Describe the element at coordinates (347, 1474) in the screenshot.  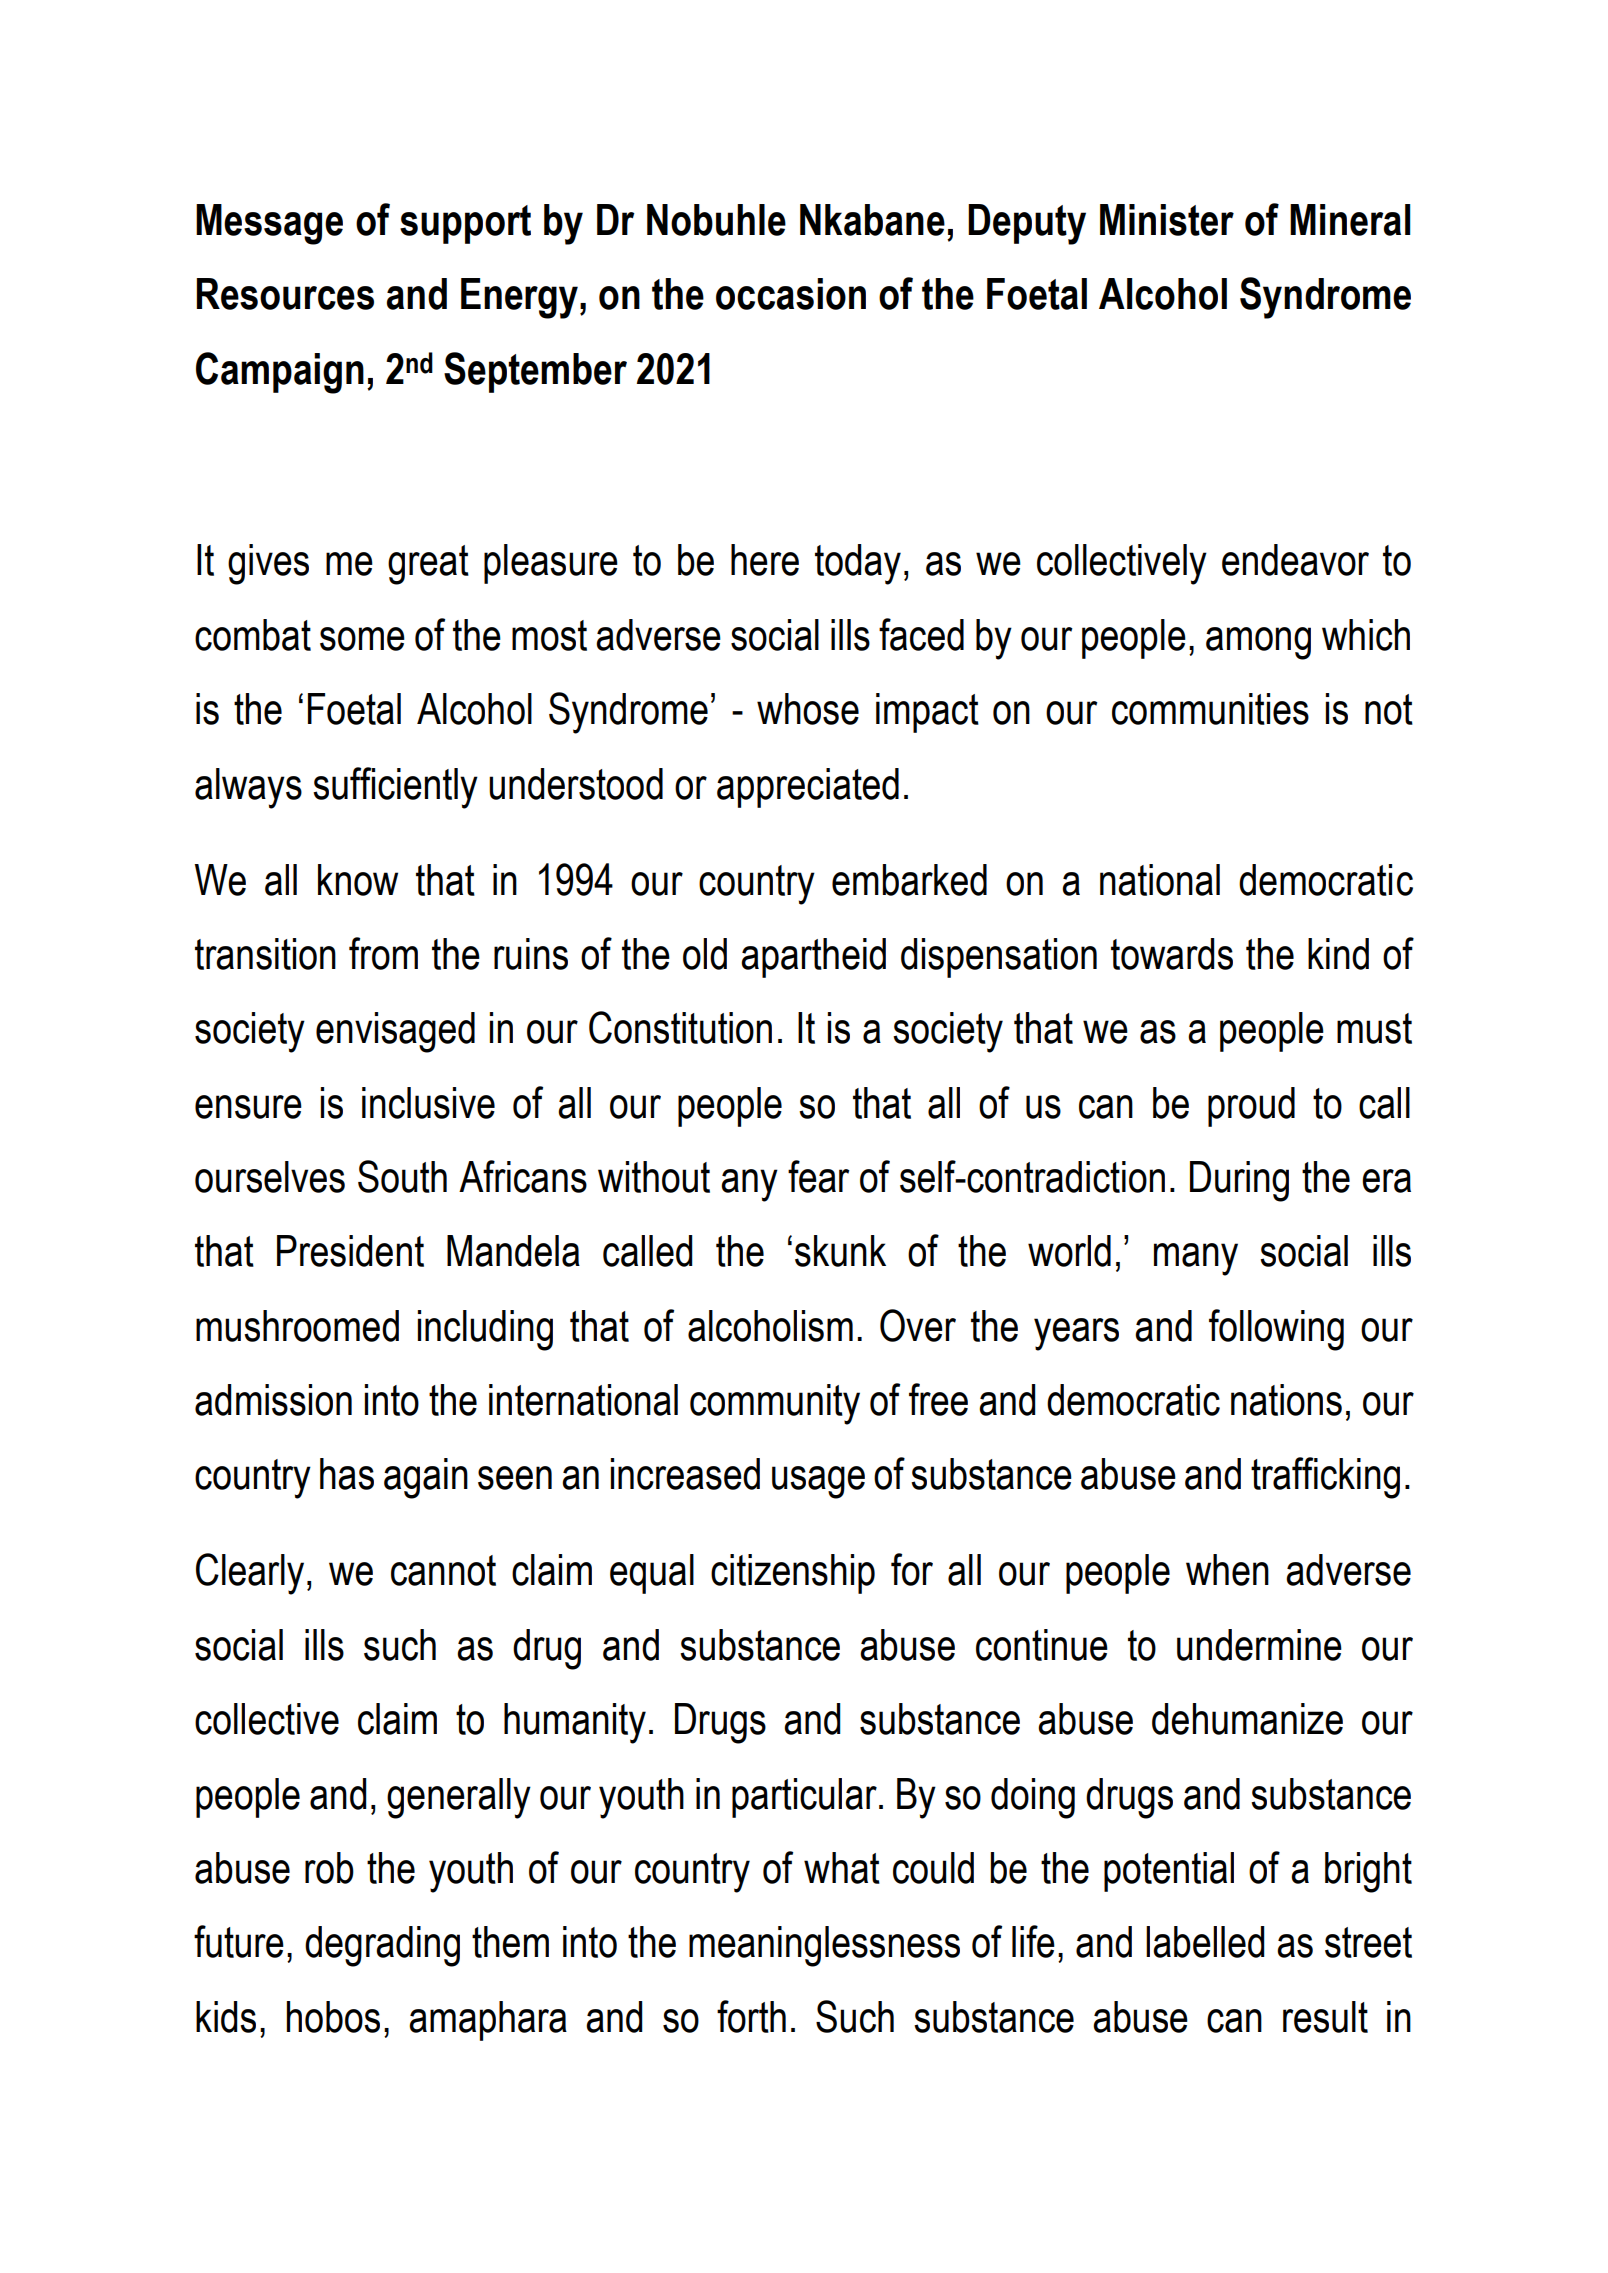
I see `has` at that location.
